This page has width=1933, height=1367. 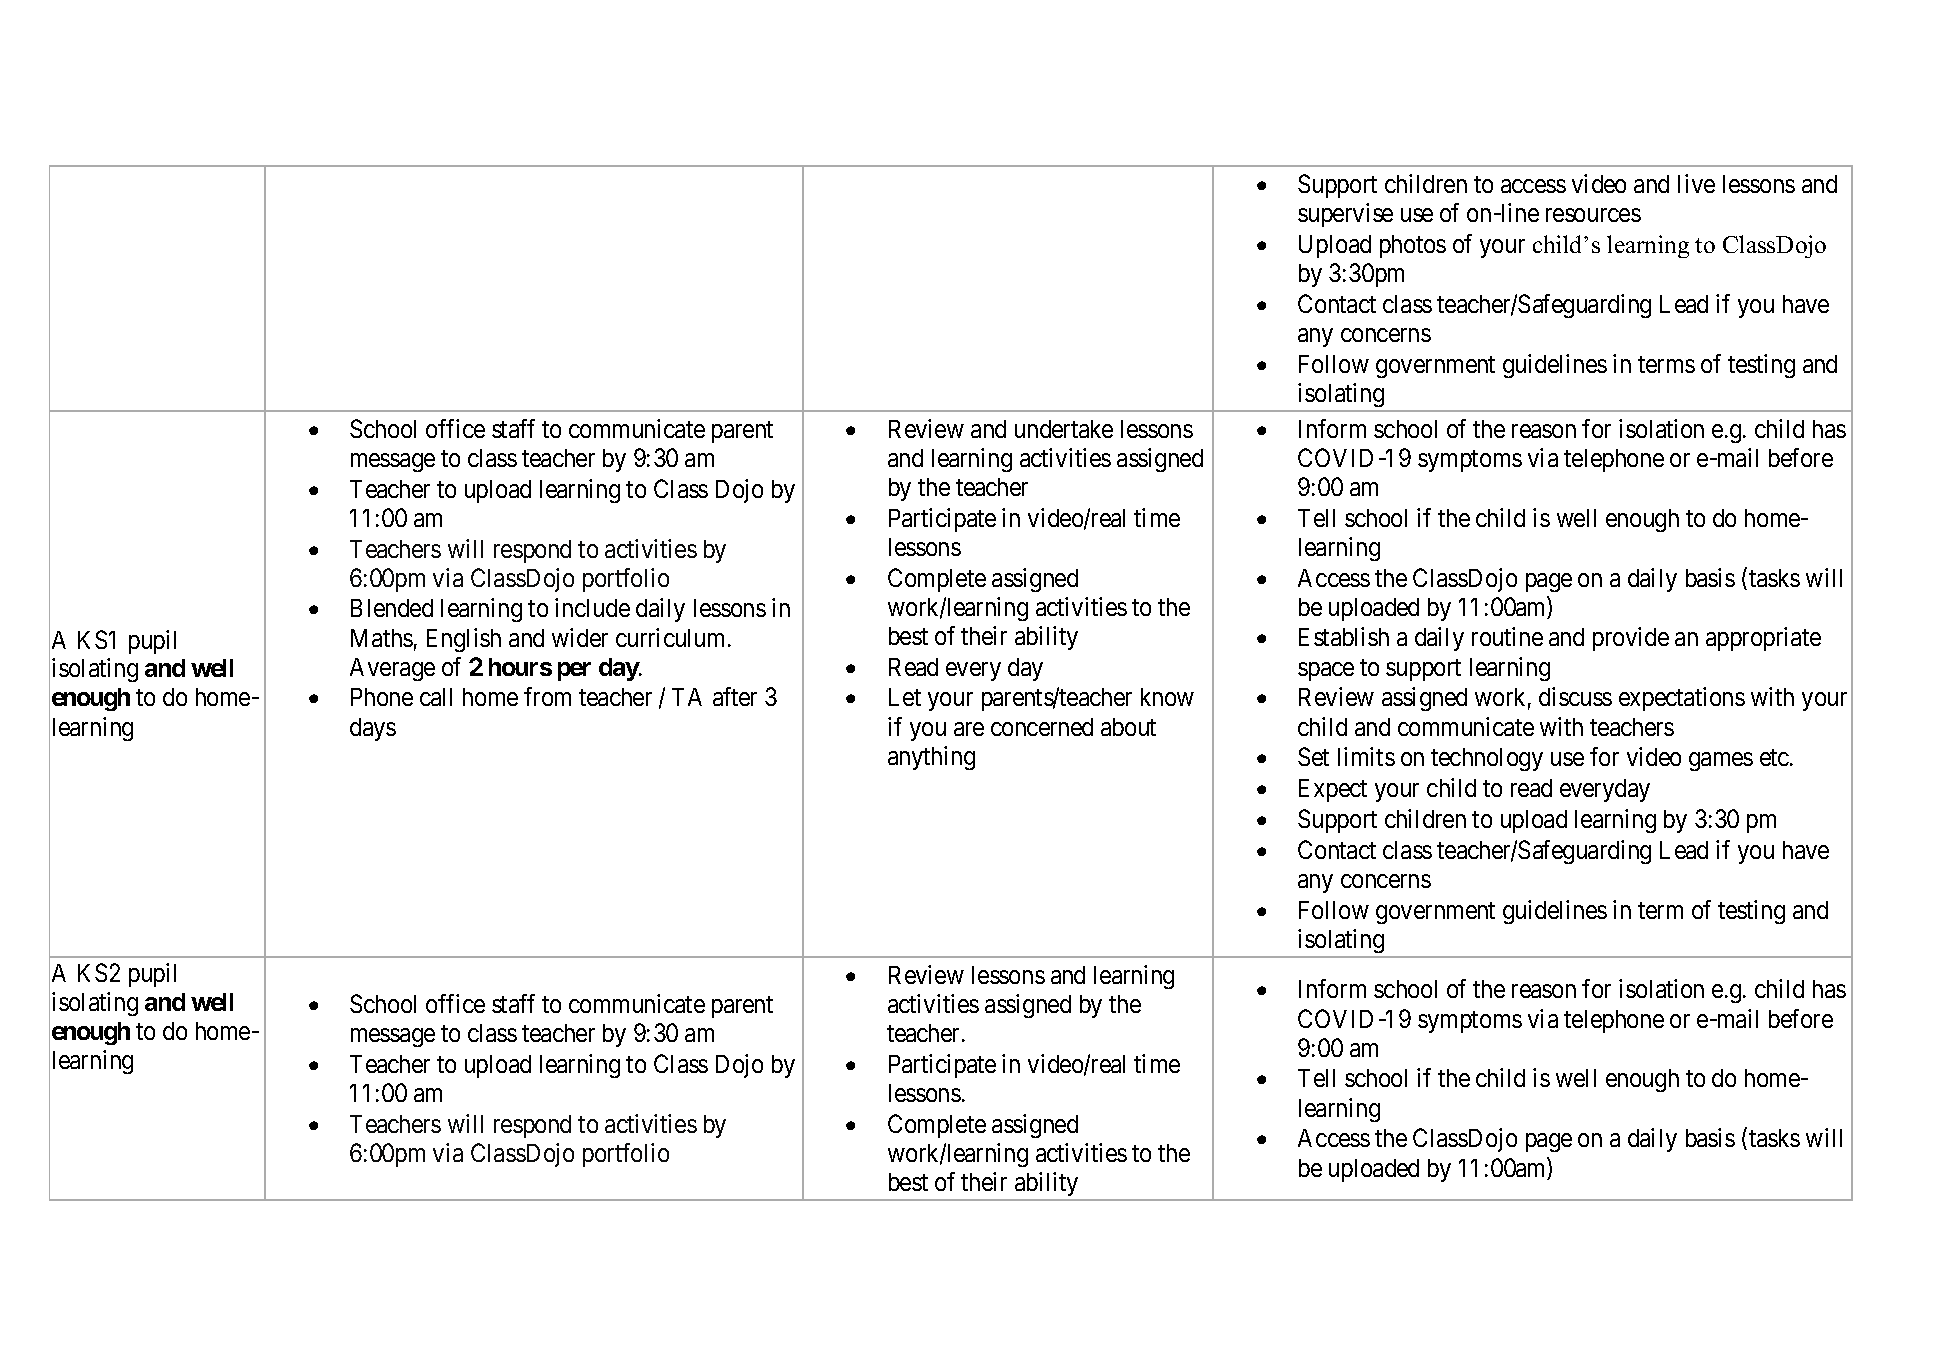 I want to click on concerned, so click(x=1042, y=727).
